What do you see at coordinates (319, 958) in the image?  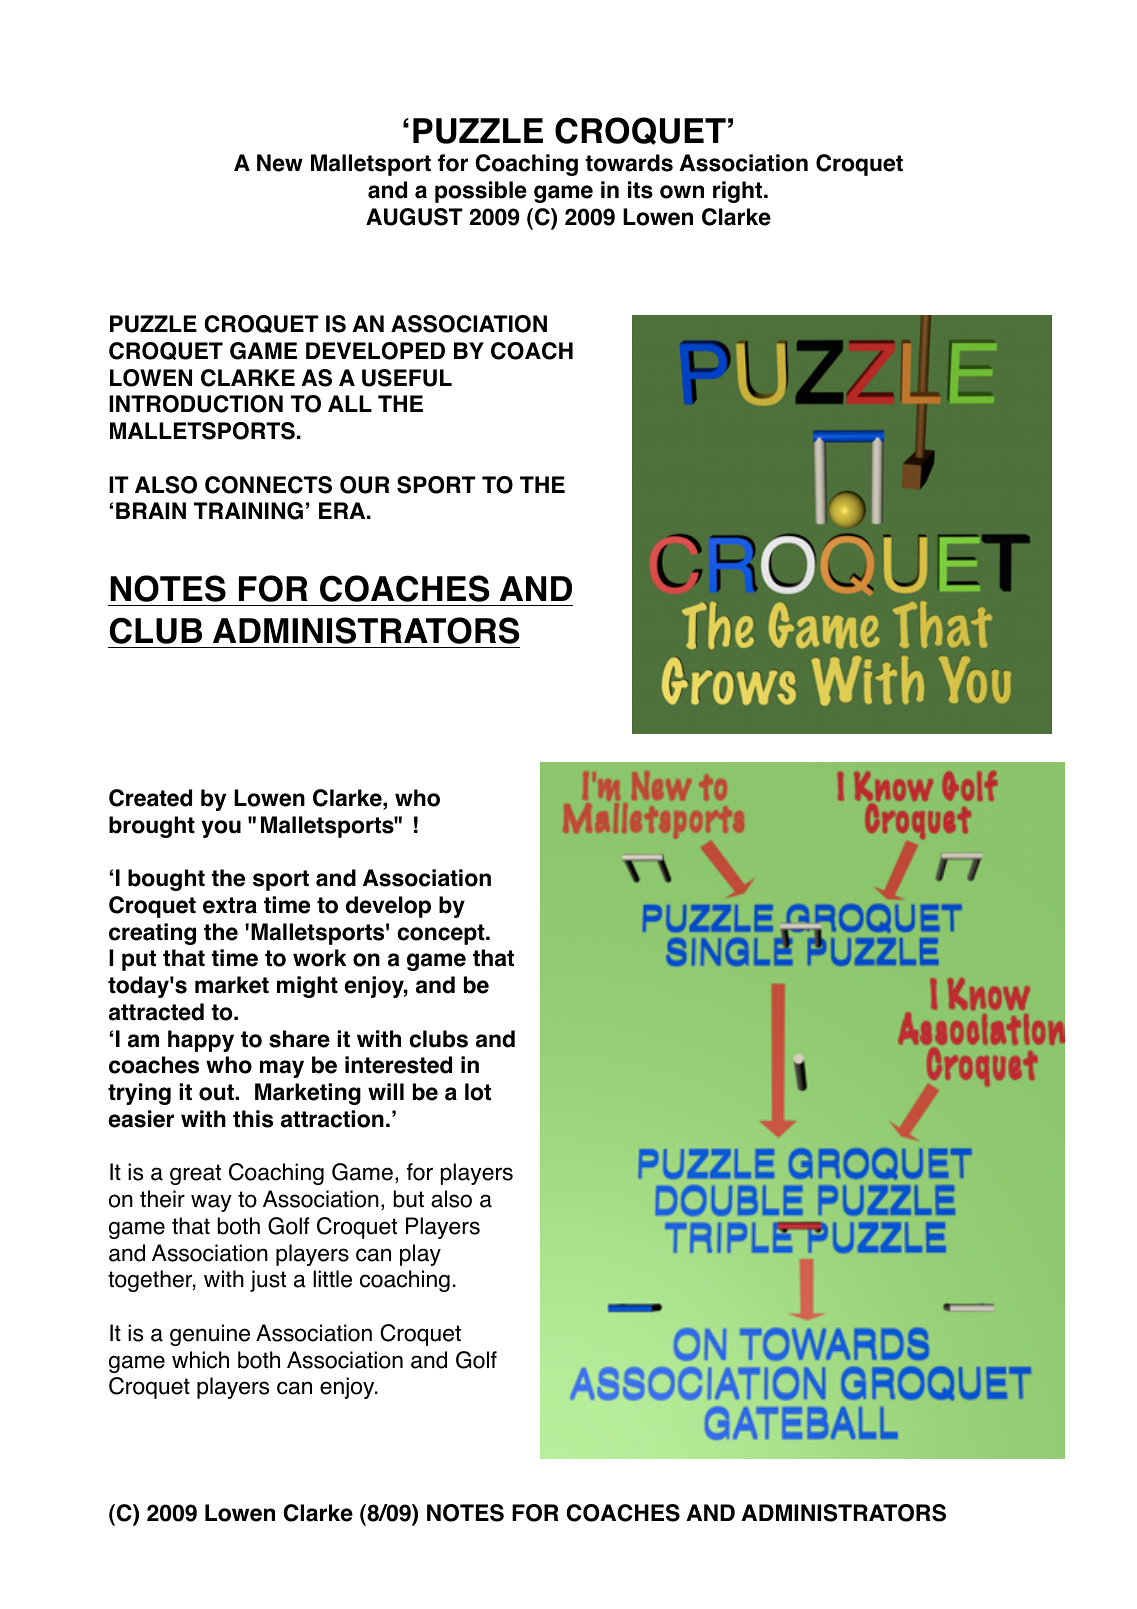 I see `work` at bounding box center [319, 958].
